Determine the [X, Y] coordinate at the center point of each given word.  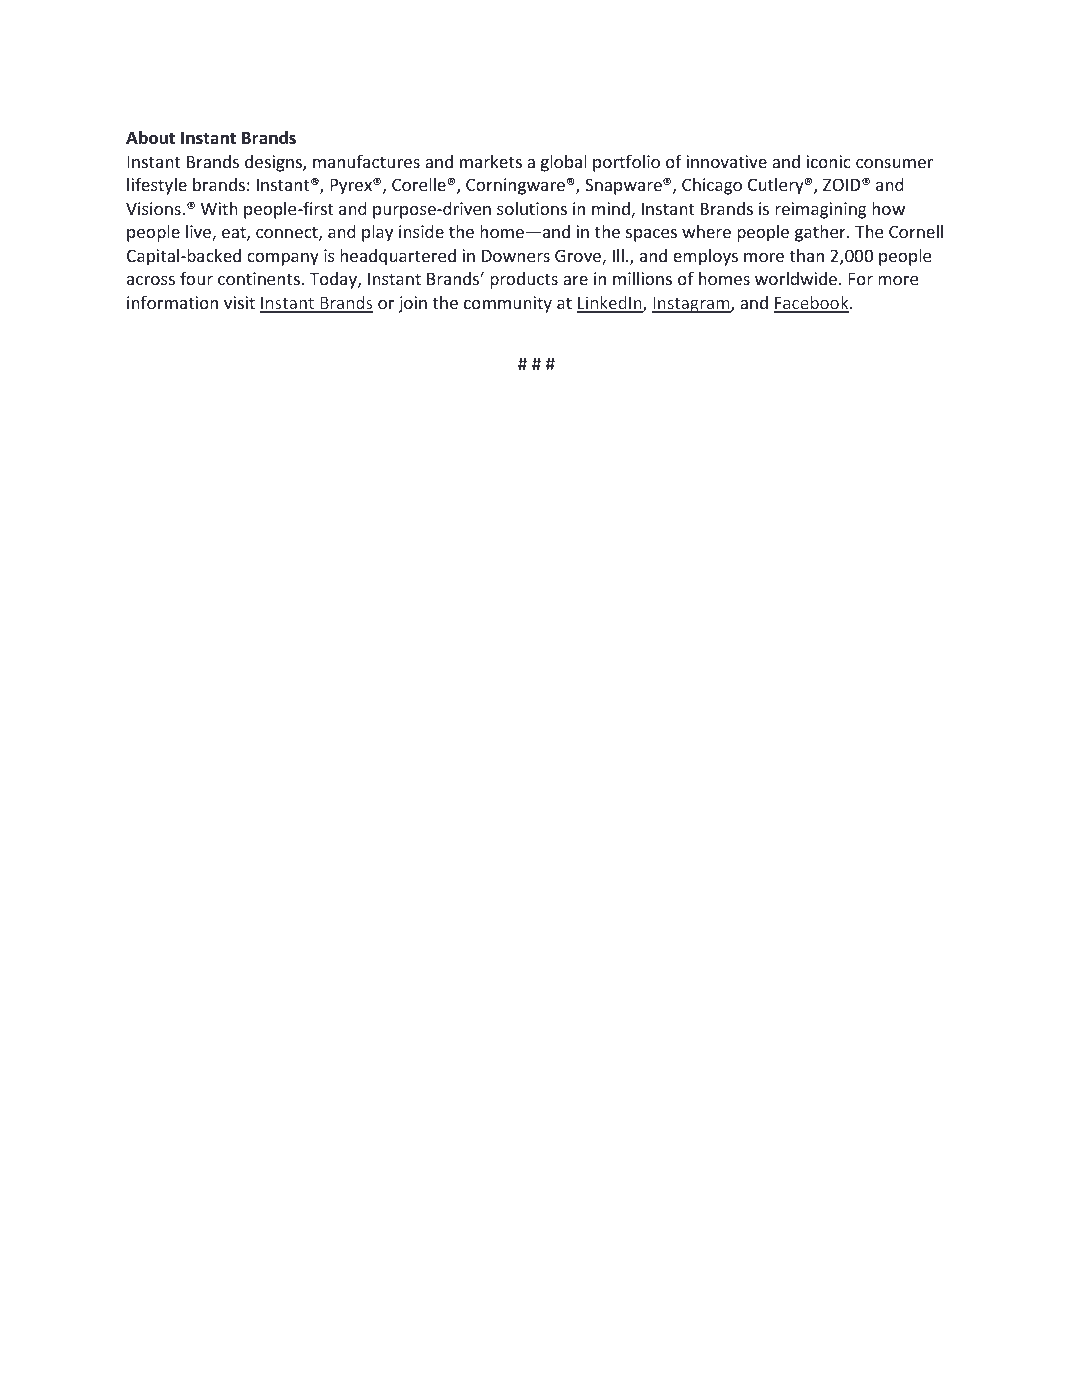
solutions [532, 208]
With [219, 208]
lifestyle [157, 186]
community [508, 304]
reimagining [821, 210]
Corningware [515, 186]
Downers [516, 255]
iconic [828, 161]
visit [239, 302]
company [283, 259]
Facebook [812, 304]
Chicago [712, 186]
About [150, 138]
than [807, 255]
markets [491, 161]
